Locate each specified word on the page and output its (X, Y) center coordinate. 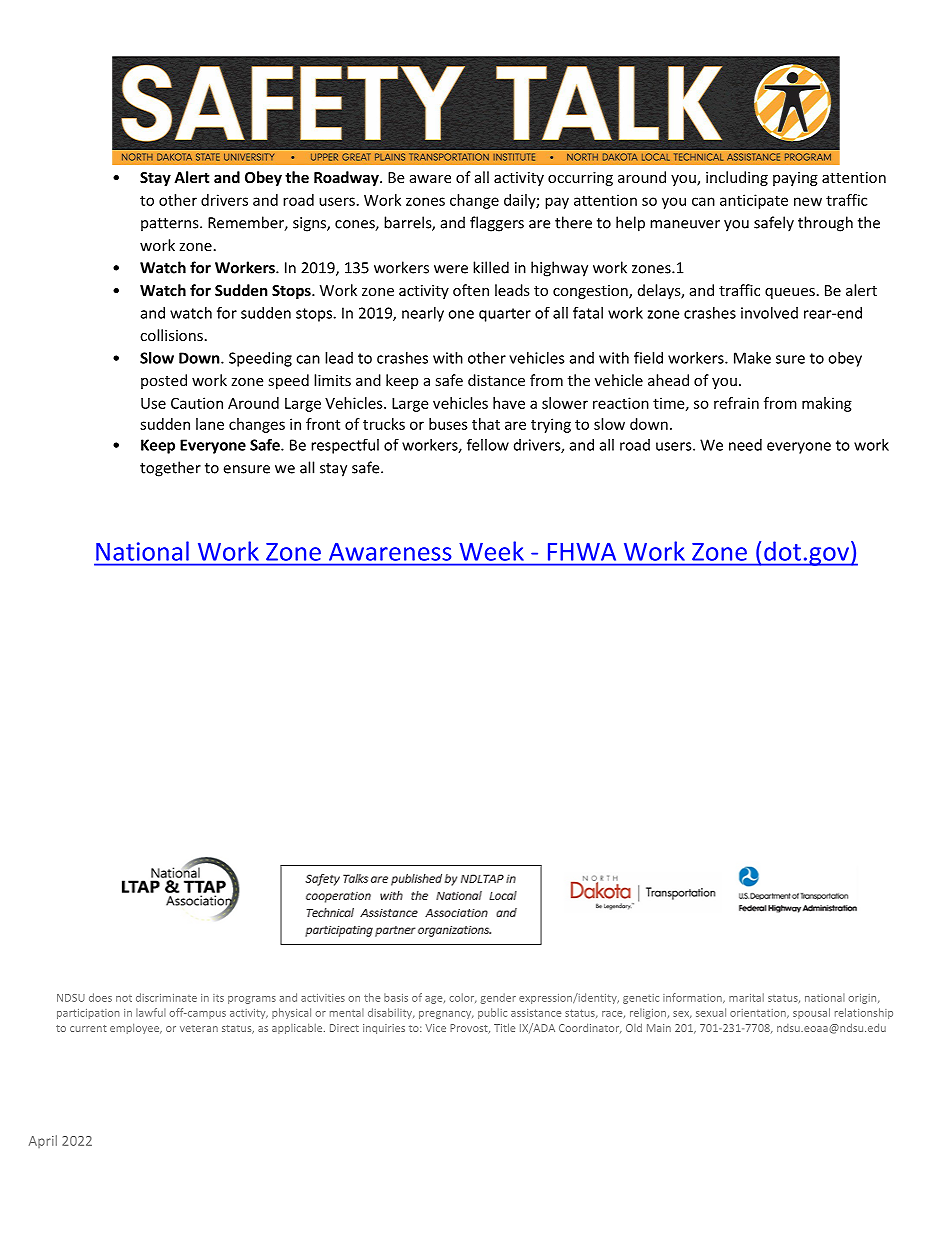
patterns (171, 225)
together (170, 469)
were (451, 269)
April (43, 1141)
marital (746, 997)
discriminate (166, 997)
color (463, 998)
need (745, 445)
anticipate (754, 201)
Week (491, 551)
